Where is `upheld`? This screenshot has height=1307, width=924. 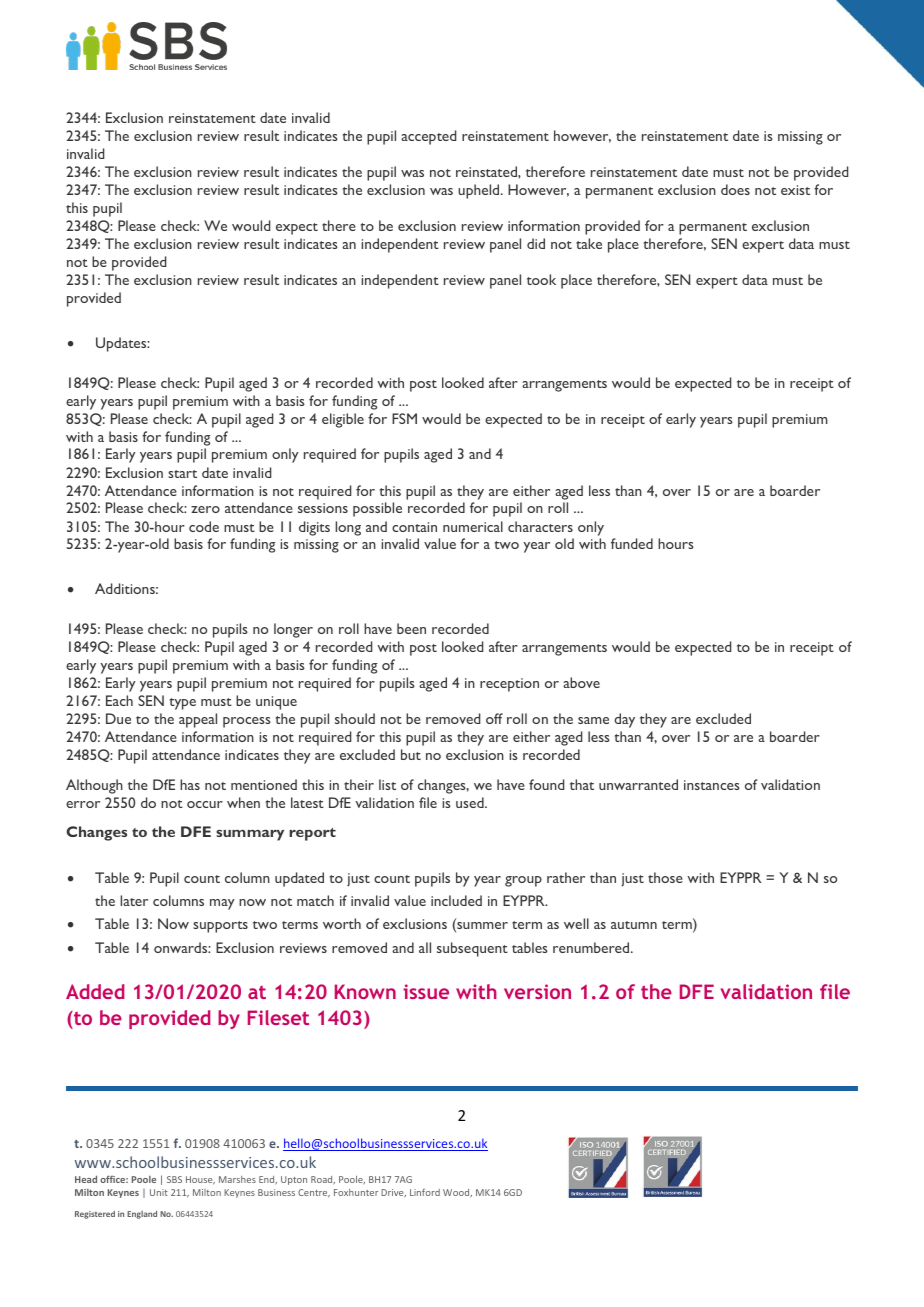
upheld is located at coordinates (480, 191).
